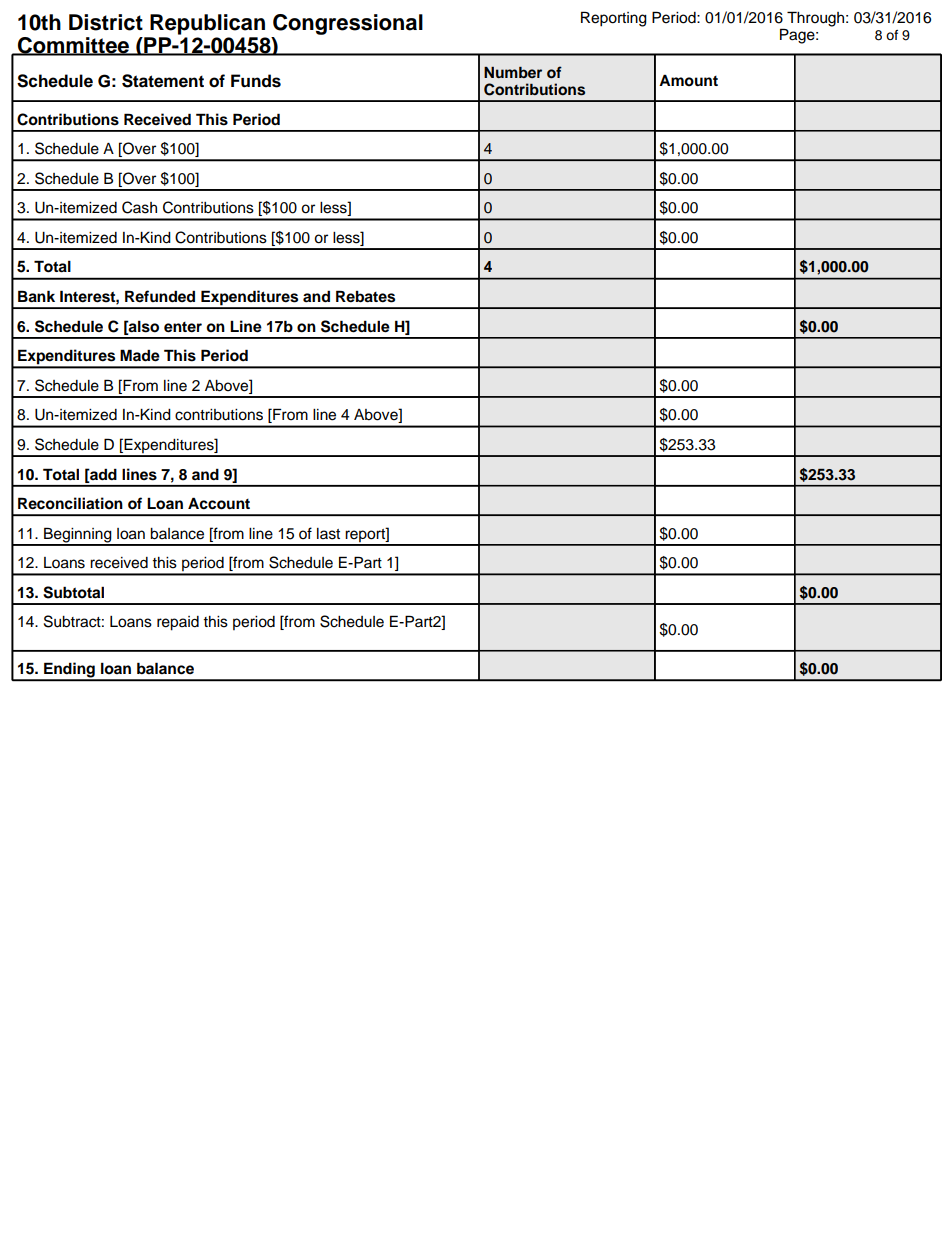  What do you see at coordinates (688, 80) in the screenshot?
I see `Amount` at bounding box center [688, 80].
